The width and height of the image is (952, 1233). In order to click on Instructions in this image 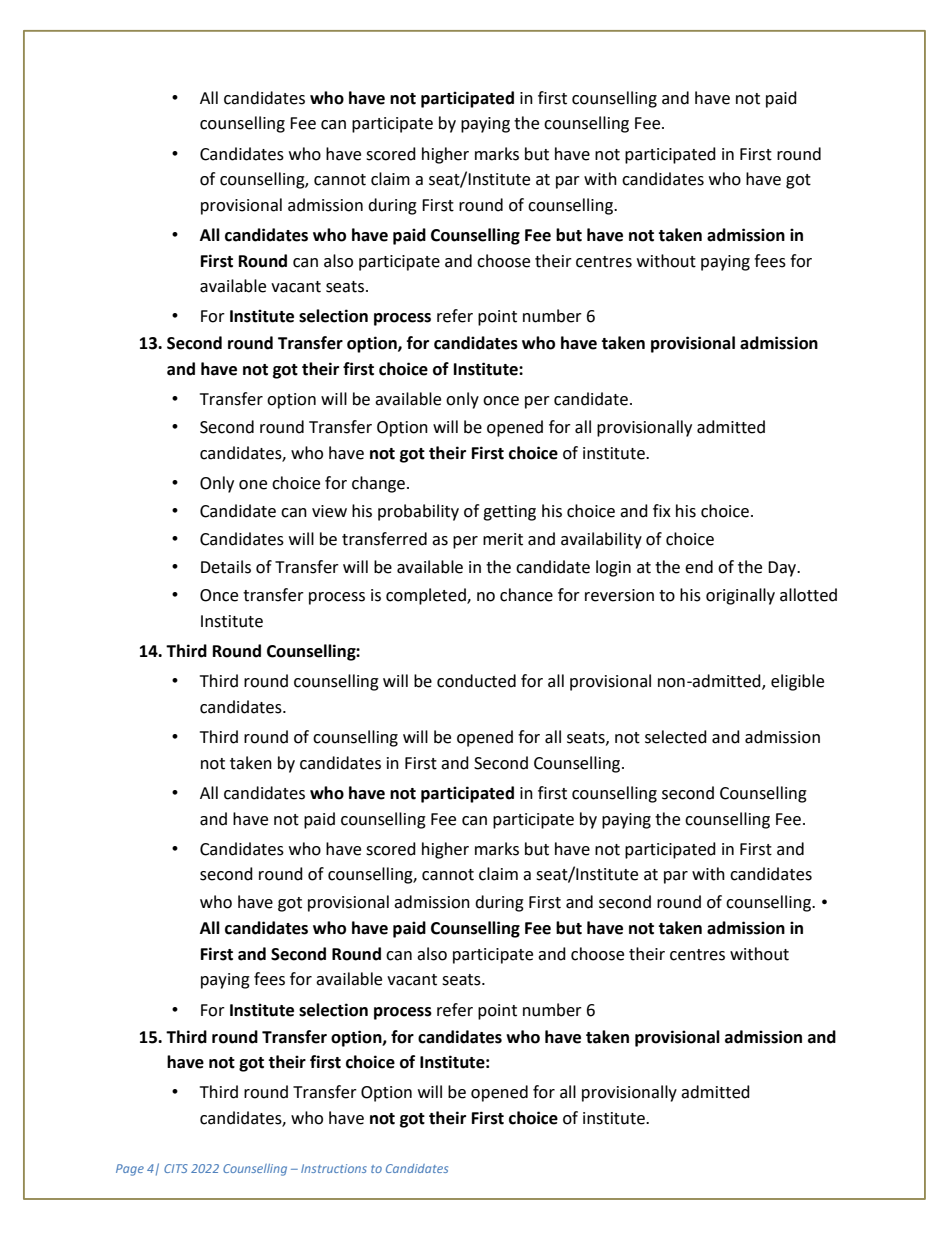, I will do `click(334, 1168)`.
